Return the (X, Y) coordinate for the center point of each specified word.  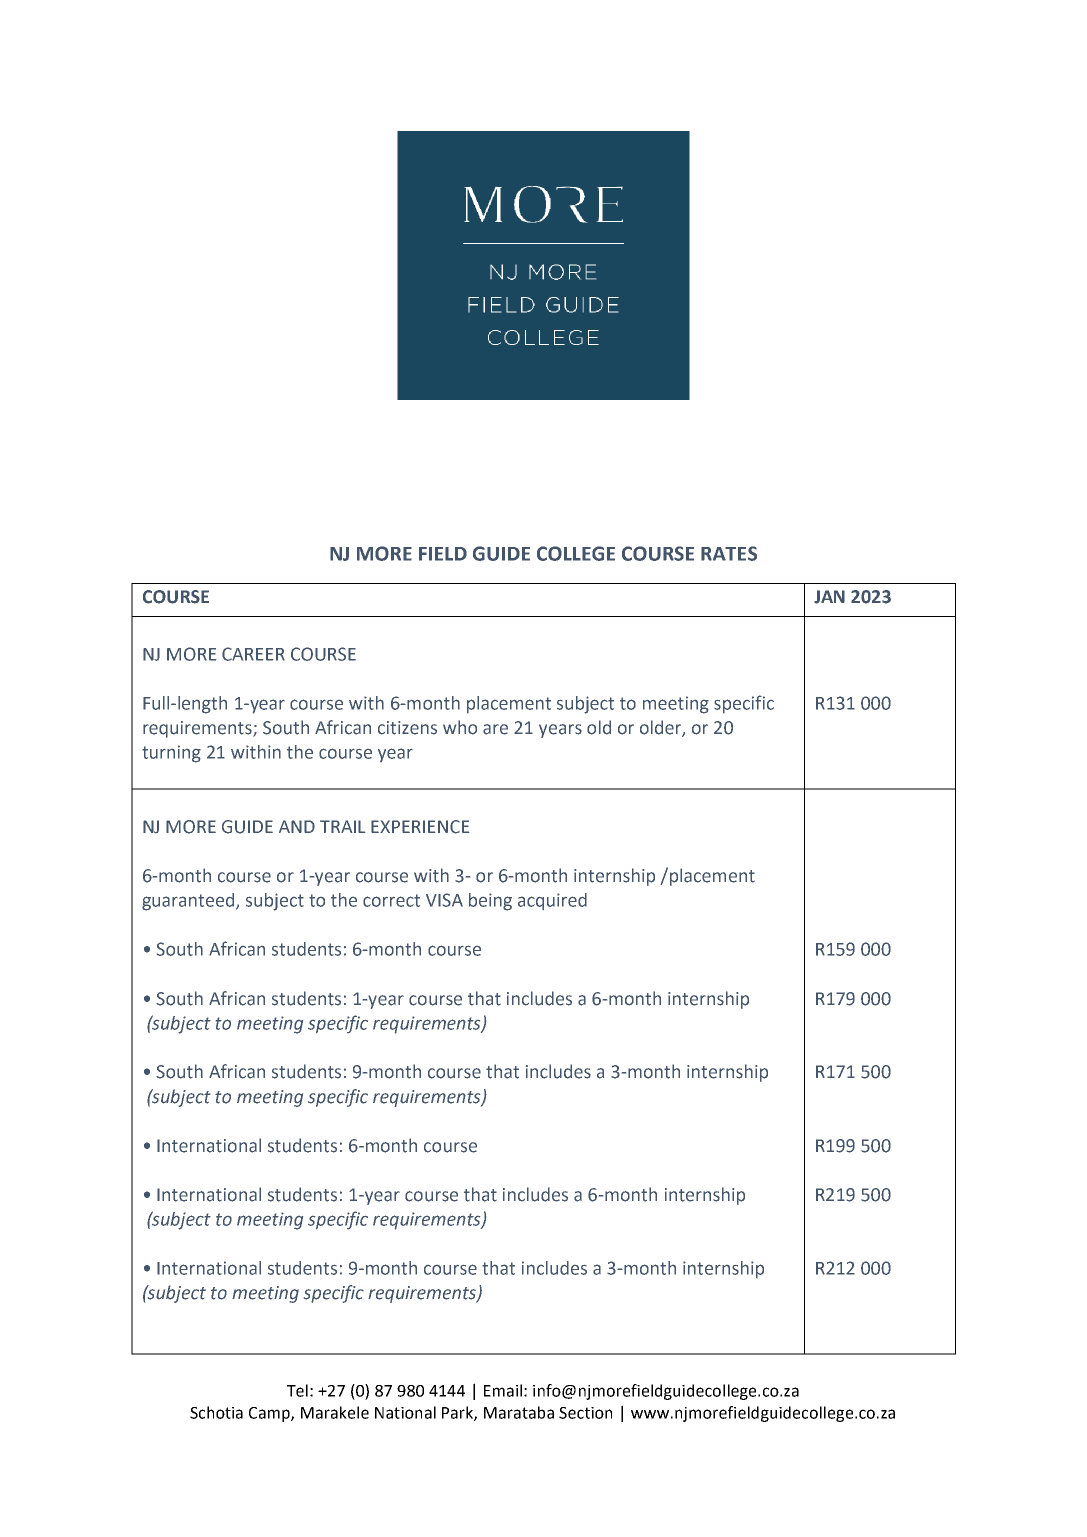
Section (585, 1413)
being (490, 902)
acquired (552, 901)
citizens (407, 728)
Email (503, 1390)
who (460, 727)
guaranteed (189, 902)
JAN (829, 597)
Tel (297, 1390)
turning (171, 754)
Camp (270, 1414)
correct (391, 900)
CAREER (253, 654)
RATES (729, 553)
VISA (444, 900)
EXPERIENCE (420, 827)
